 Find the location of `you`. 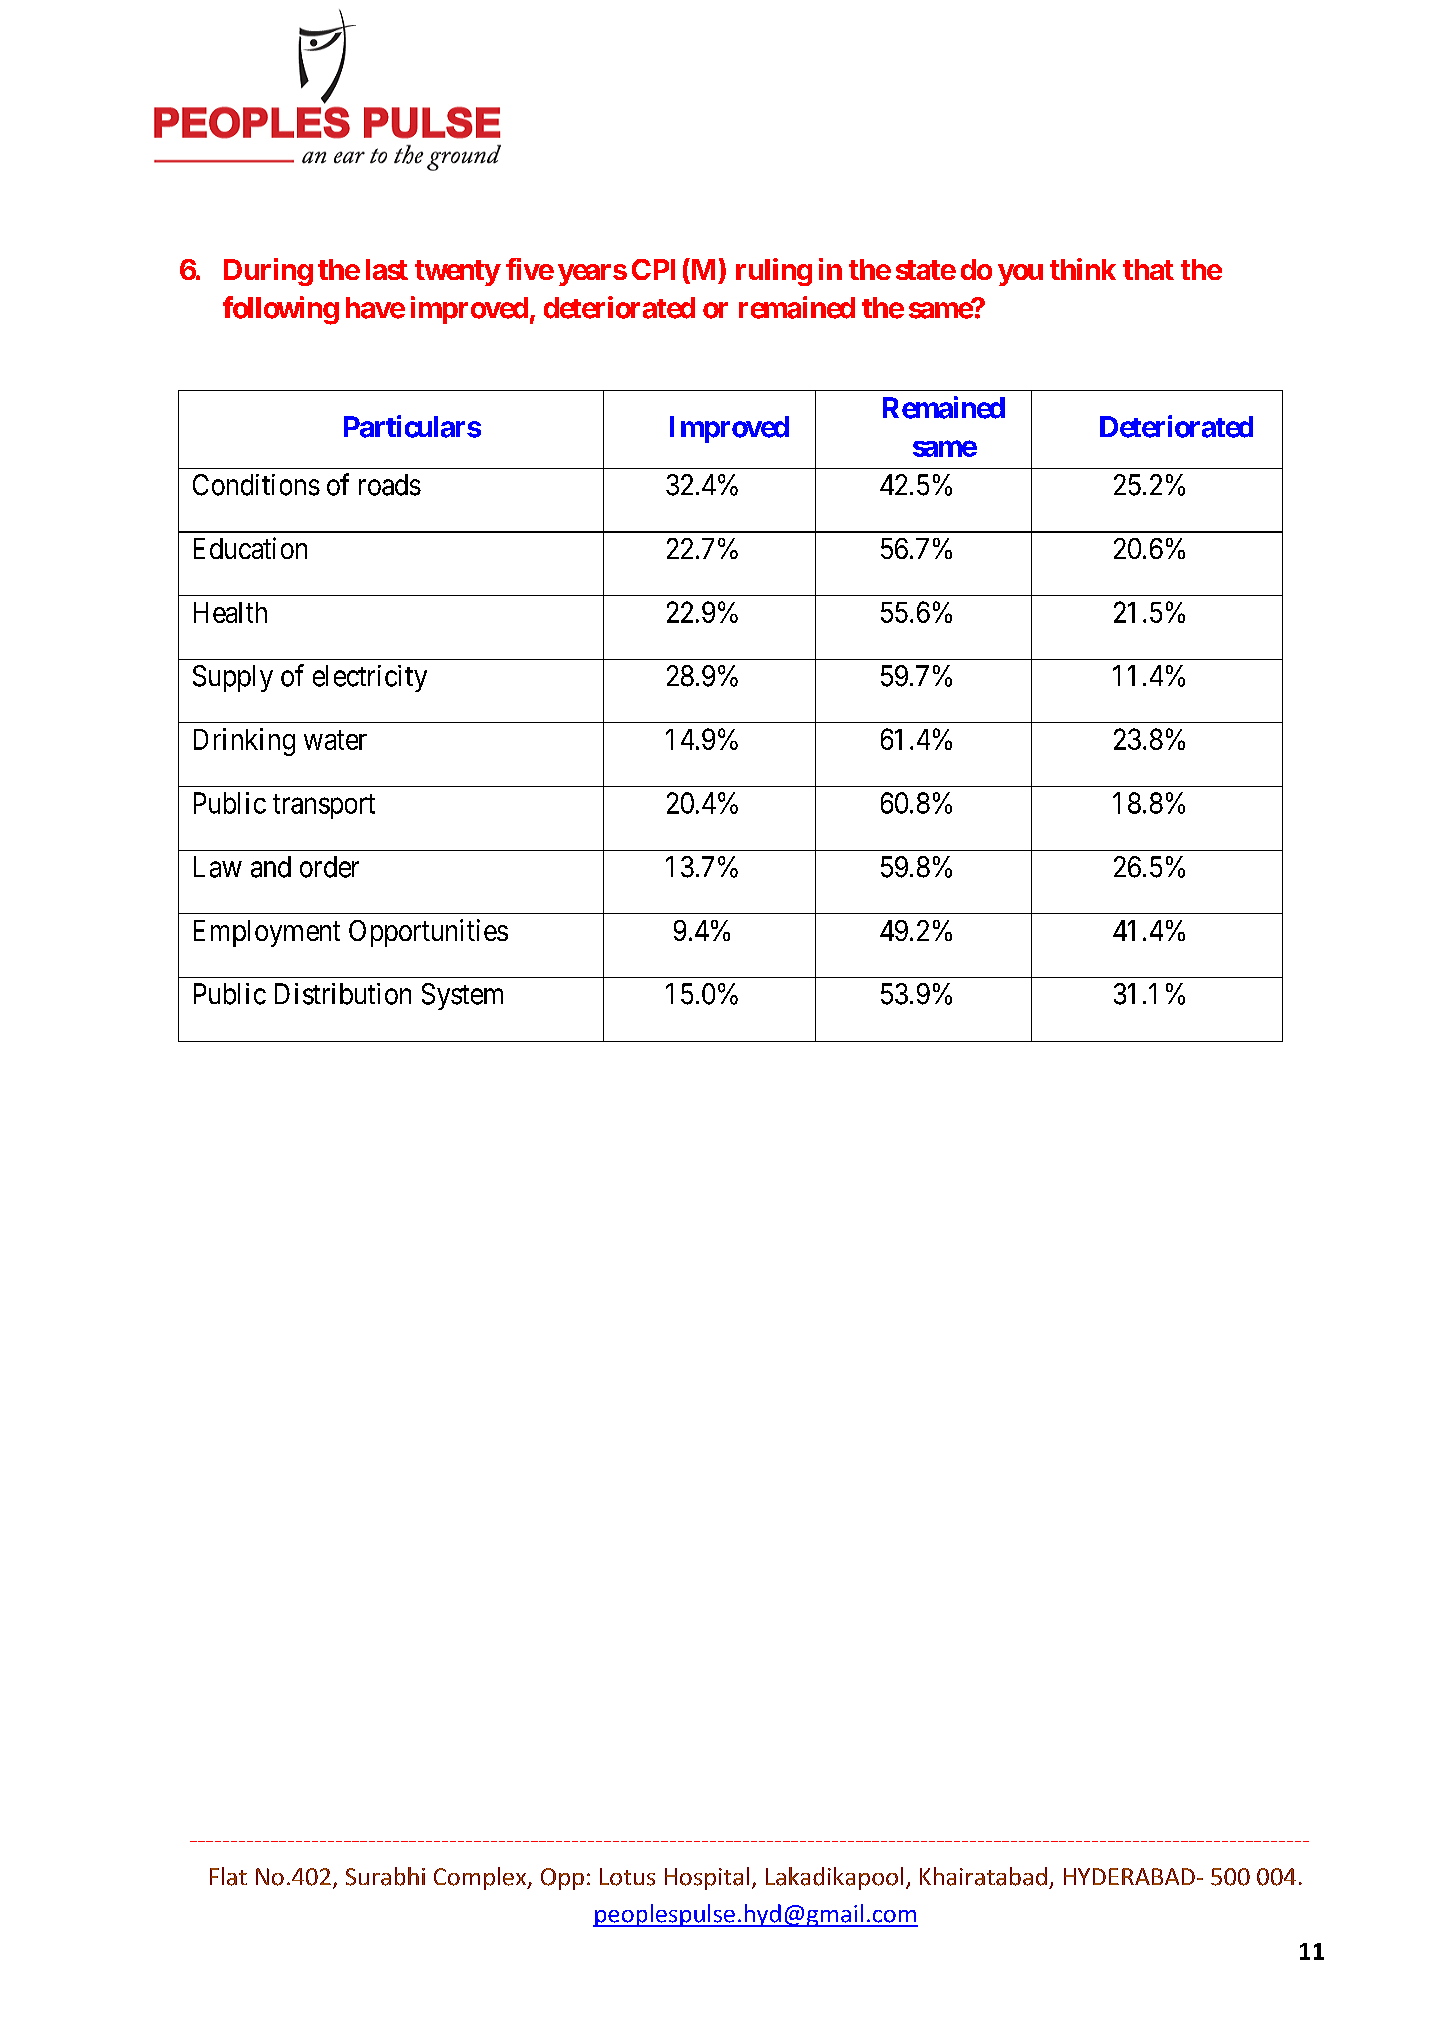

you is located at coordinates (1020, 275).
